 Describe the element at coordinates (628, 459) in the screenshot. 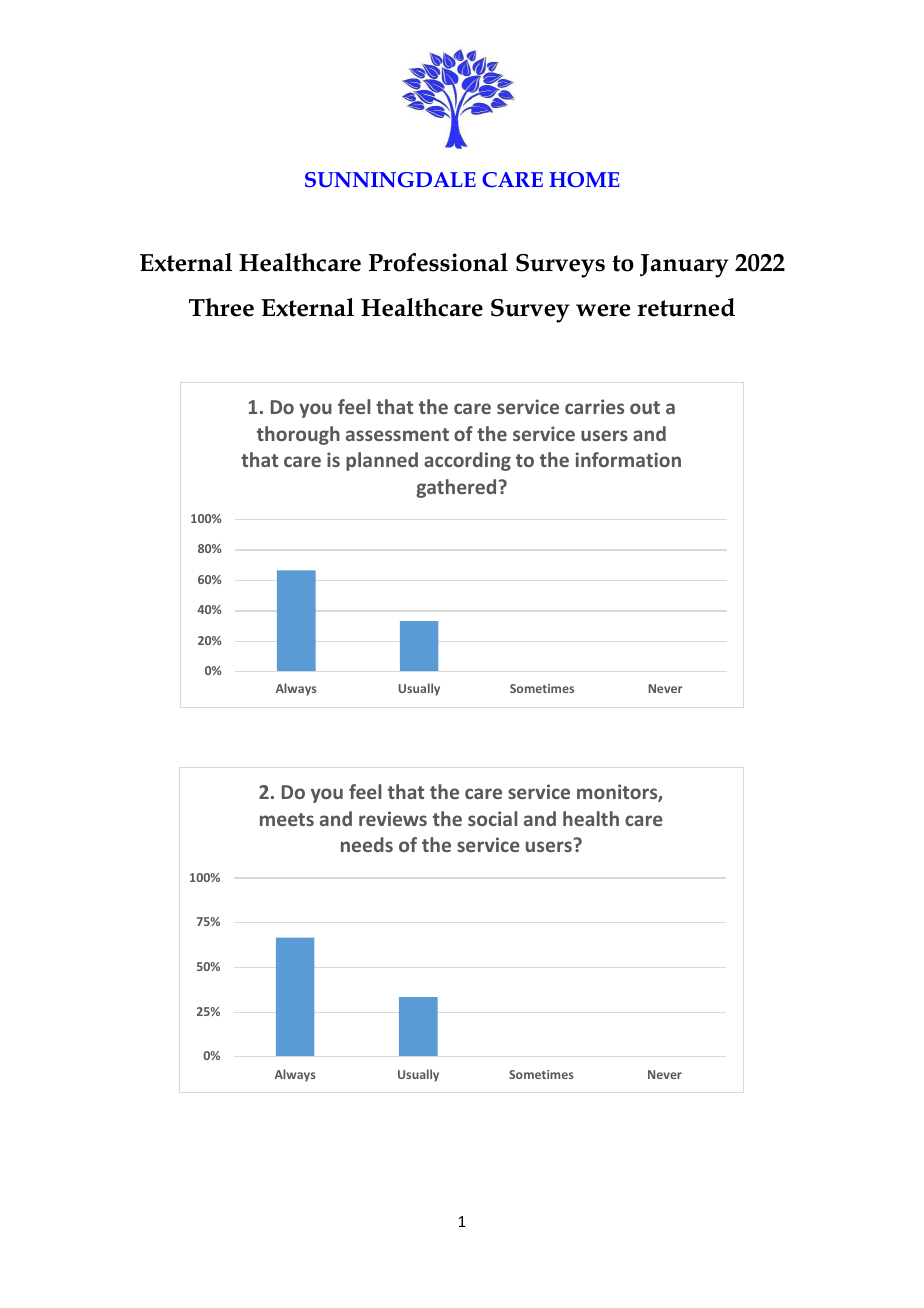

I see `information` at that location.
